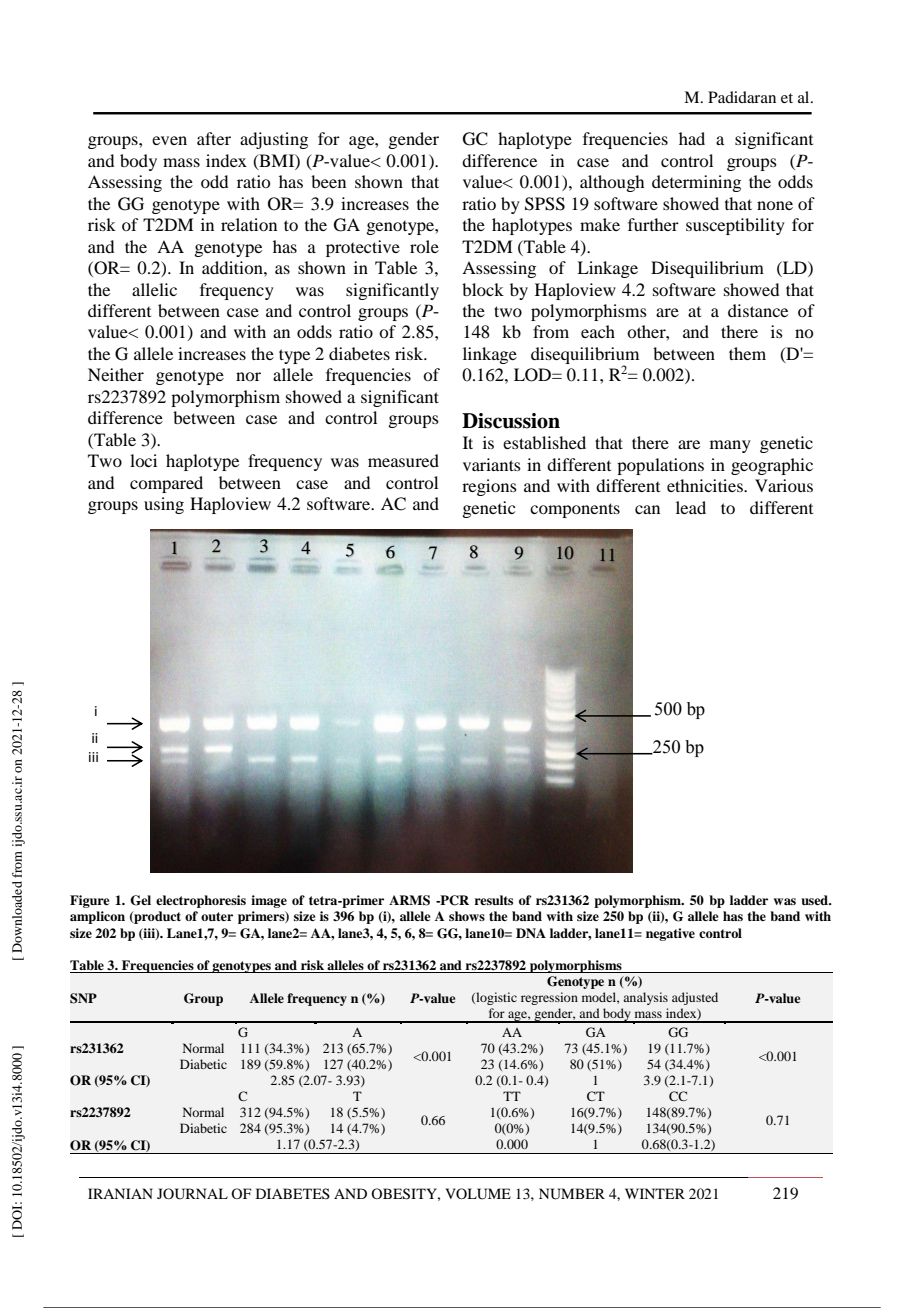  Describe the element at coordinates (140, 900) in the screenshot. I see `Gel` at that location.
